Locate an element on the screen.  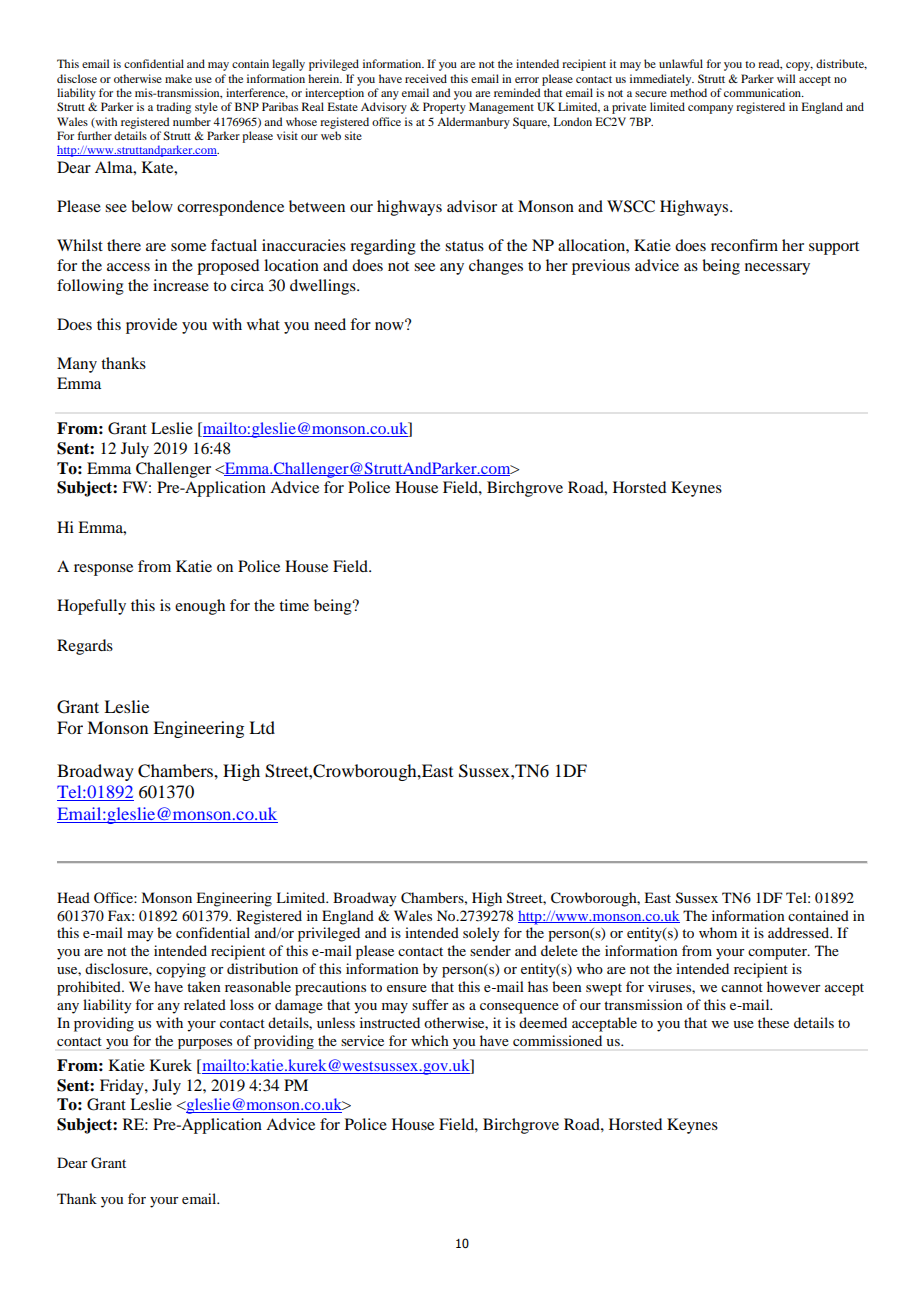
provide is located at coordinates (151, 326).
